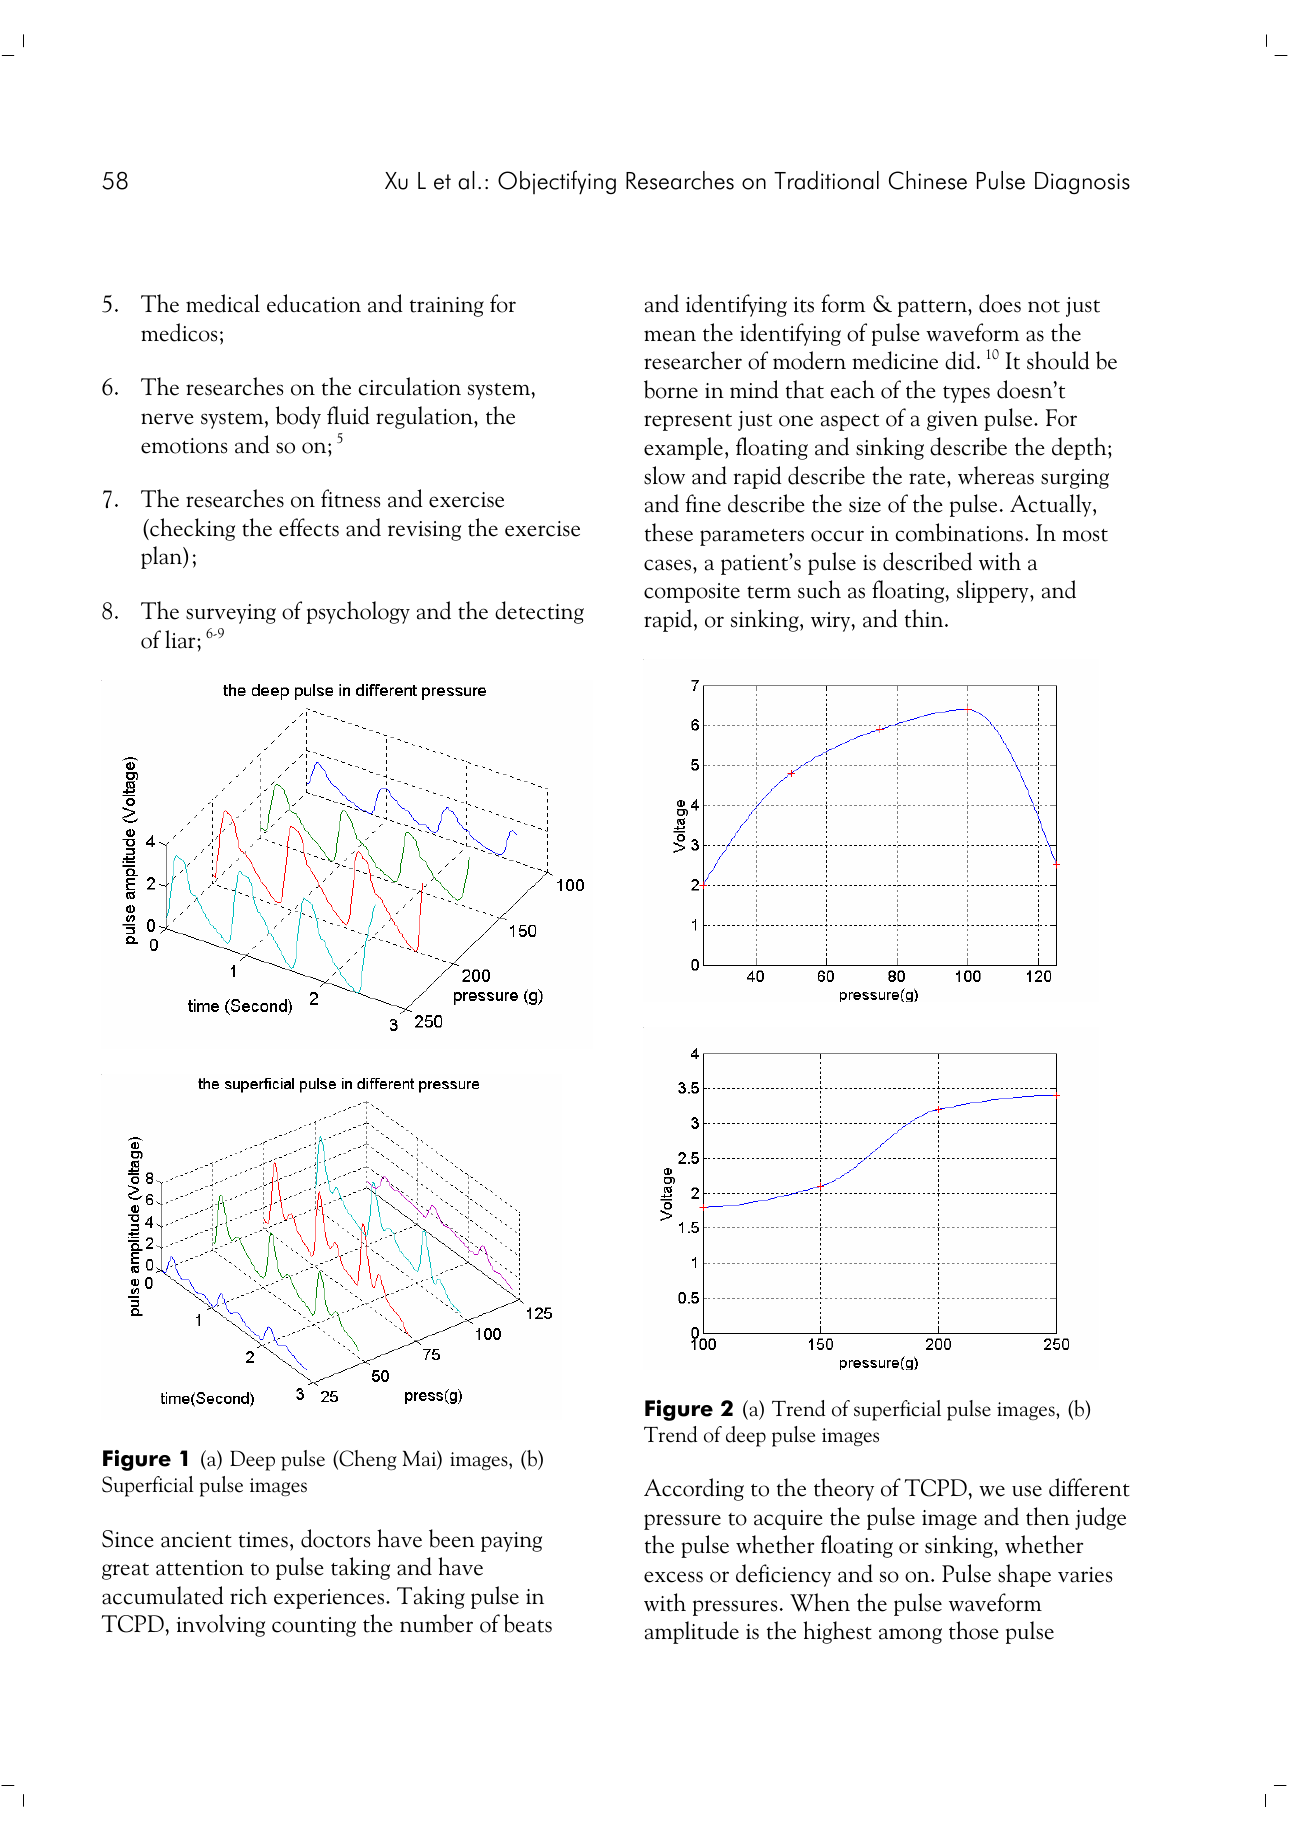 The image size is (1293, 1829). I want to click on rich, so click(248, 1595).
